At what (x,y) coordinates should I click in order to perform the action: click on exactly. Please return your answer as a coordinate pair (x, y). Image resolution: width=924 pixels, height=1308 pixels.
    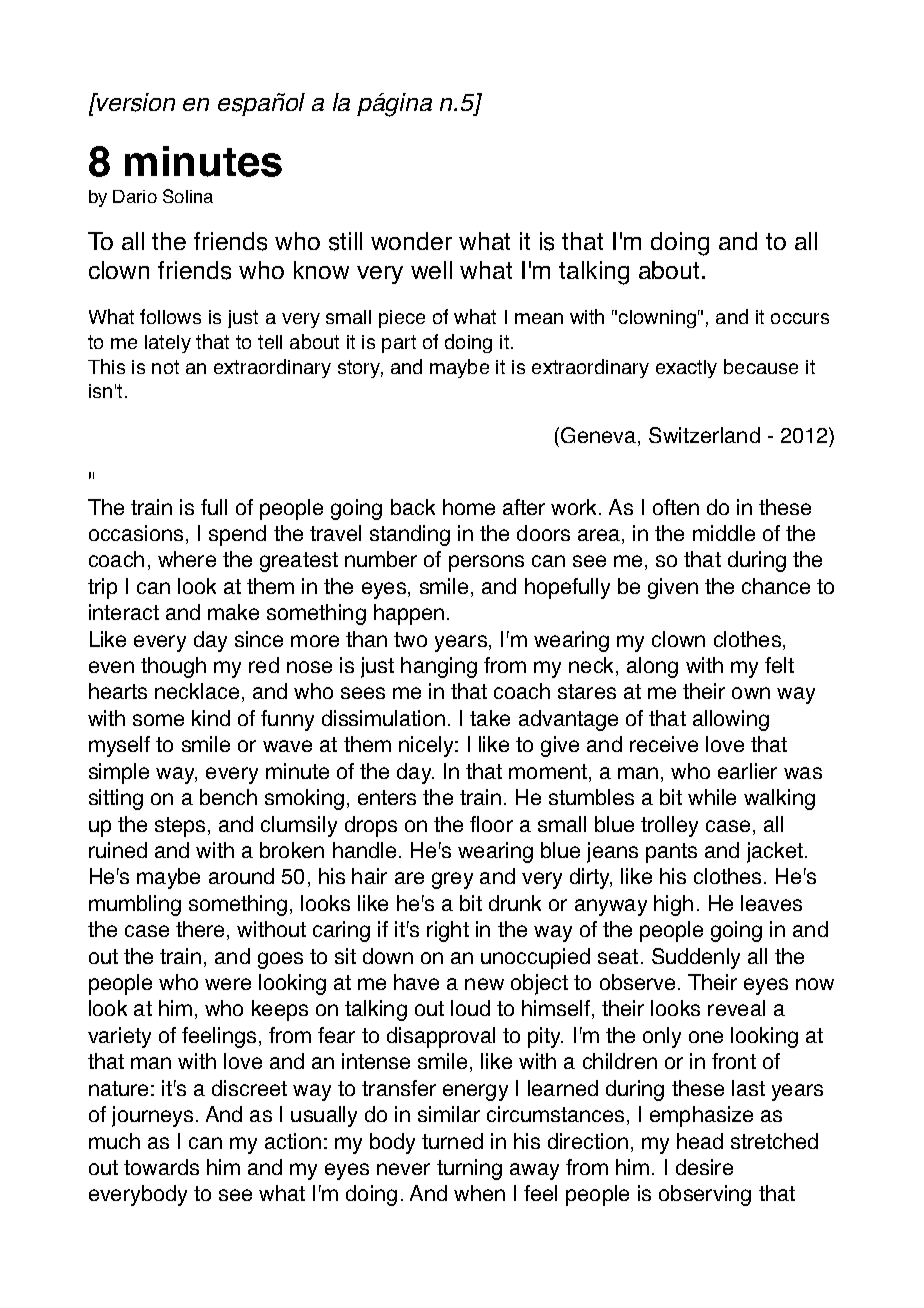
    Looking at the image, I should click on (686, 369).
